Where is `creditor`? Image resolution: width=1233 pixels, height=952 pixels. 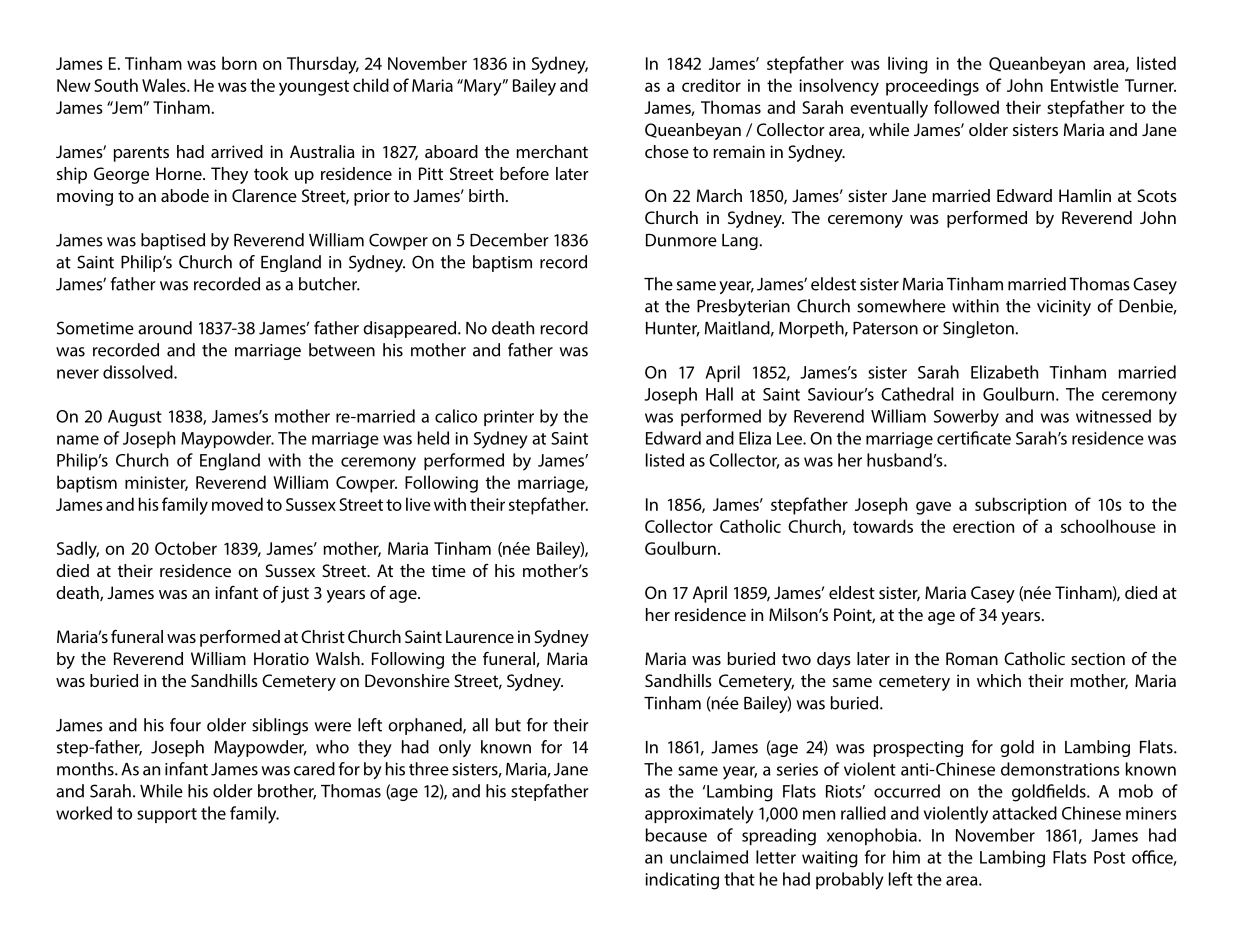
creditor is located at coordinates (711, 85).
